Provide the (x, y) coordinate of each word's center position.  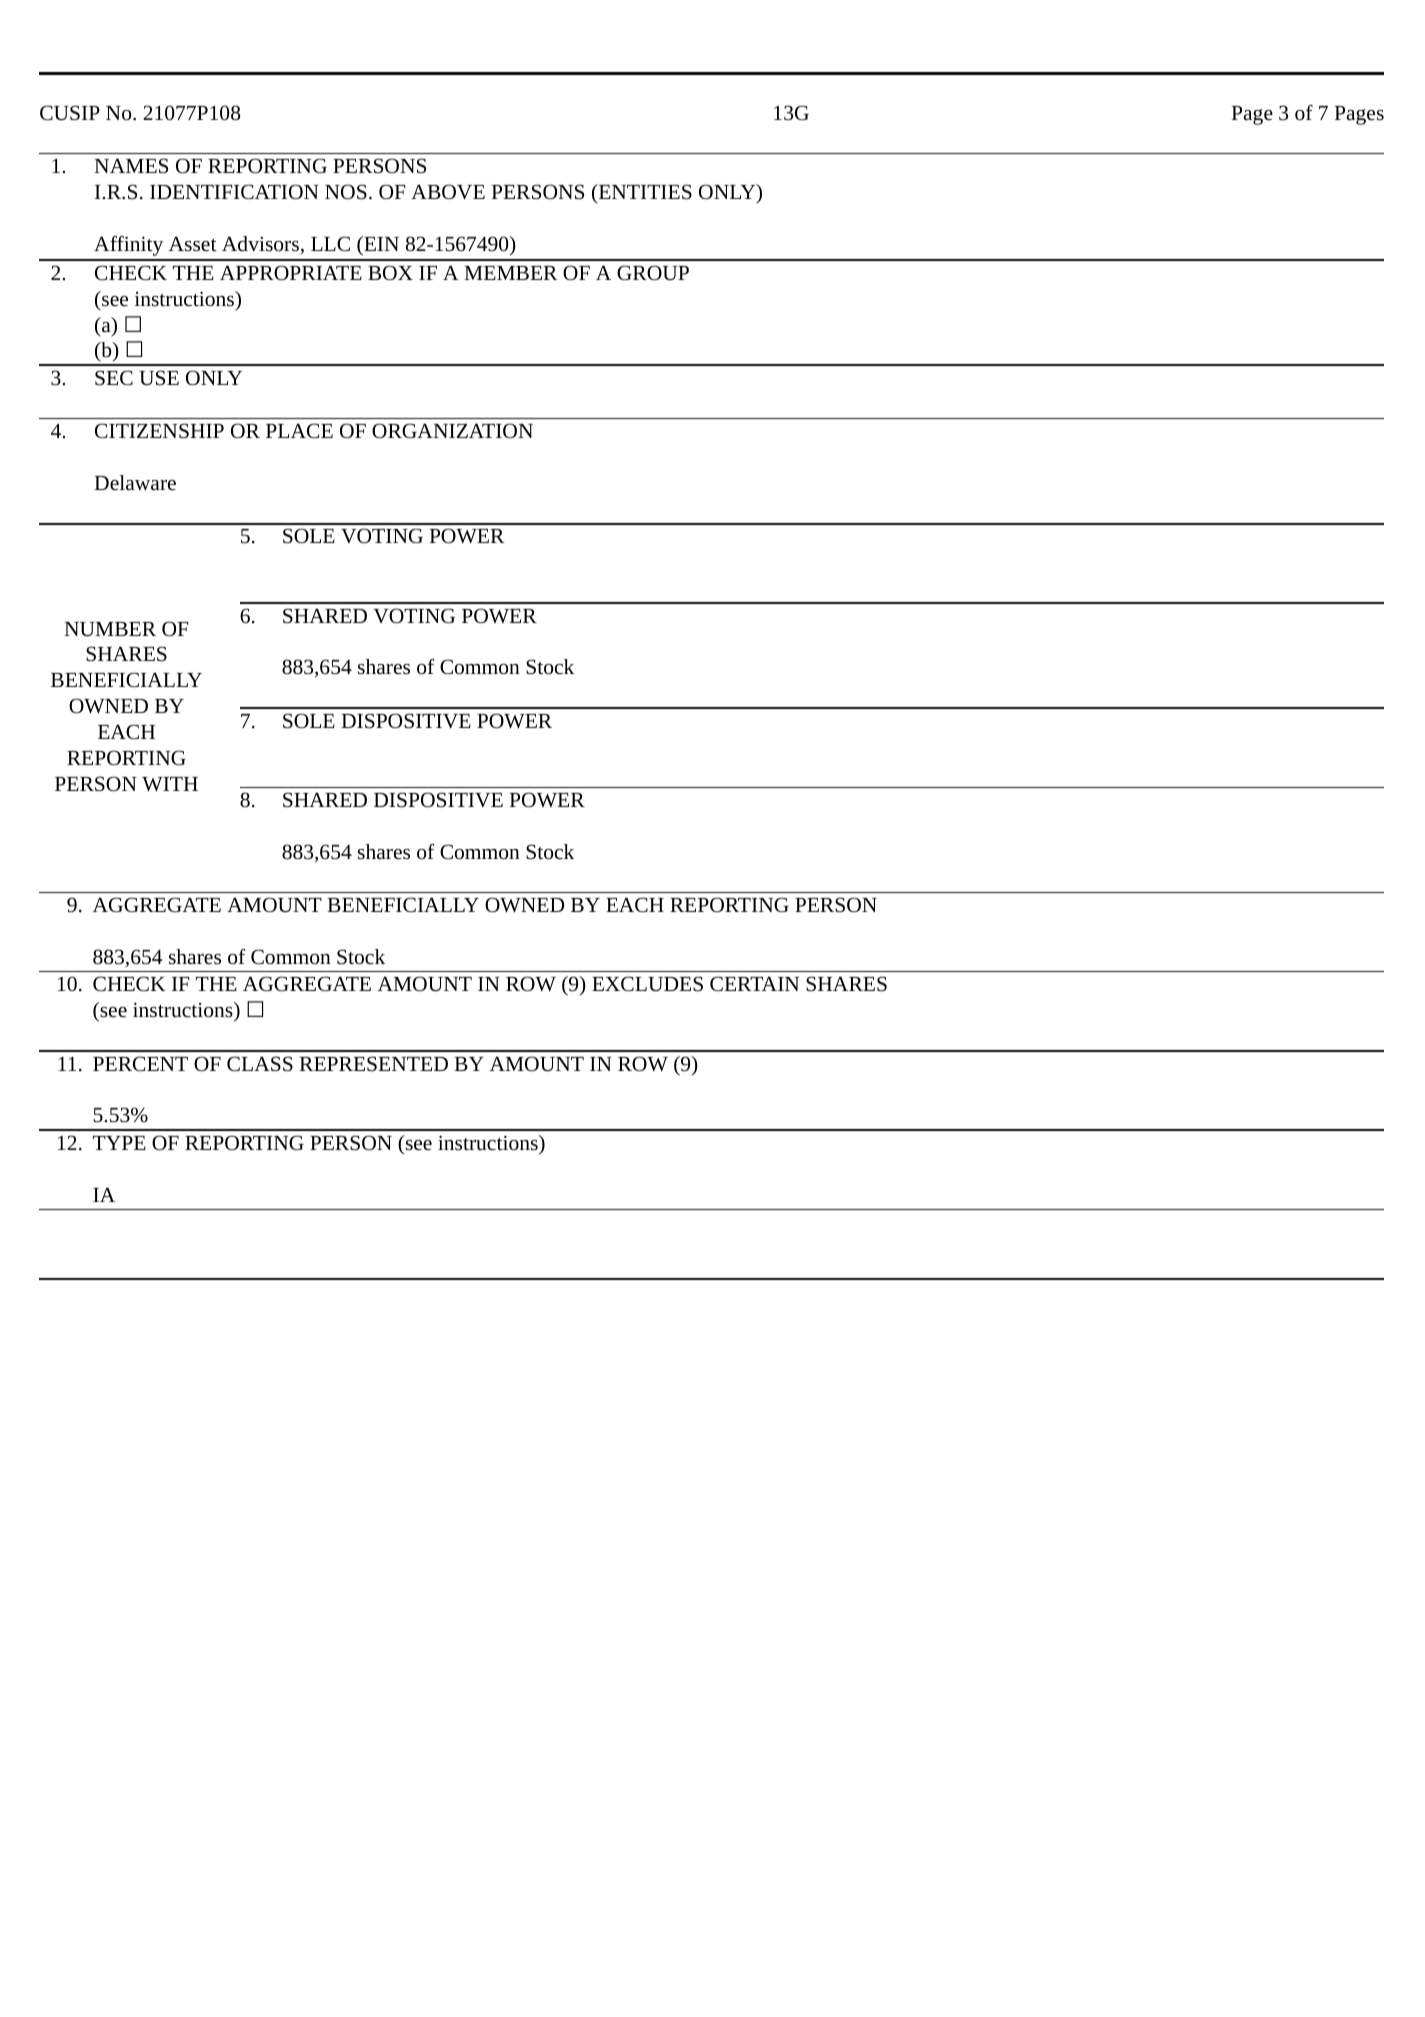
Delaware (135, 483)
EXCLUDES (647, 984)
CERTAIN (754, 984)
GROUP (653, 273)
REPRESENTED (374, 1064)
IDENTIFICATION (234, 192)
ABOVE (448, 192)
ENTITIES (644, 192)
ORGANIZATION (452, 431)
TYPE (119, 1143)
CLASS (260, 1064)
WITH (170, 784)
